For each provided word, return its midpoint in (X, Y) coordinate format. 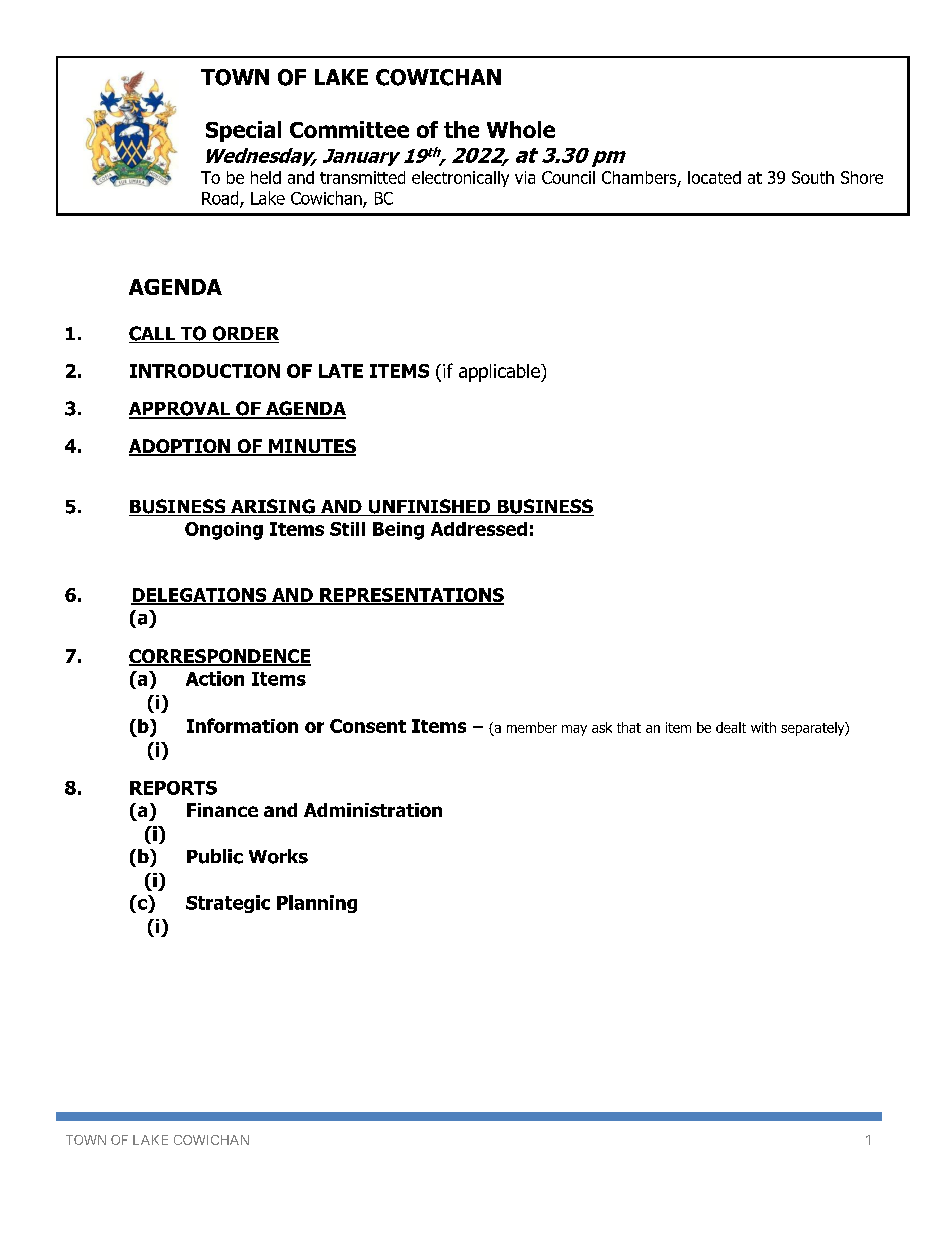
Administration (373, 810)
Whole (521, 129)
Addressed (479, 529)
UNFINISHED (429, 507)
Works (278, 856)
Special (243, 131)
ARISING (273, 507)
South (813, 177)
